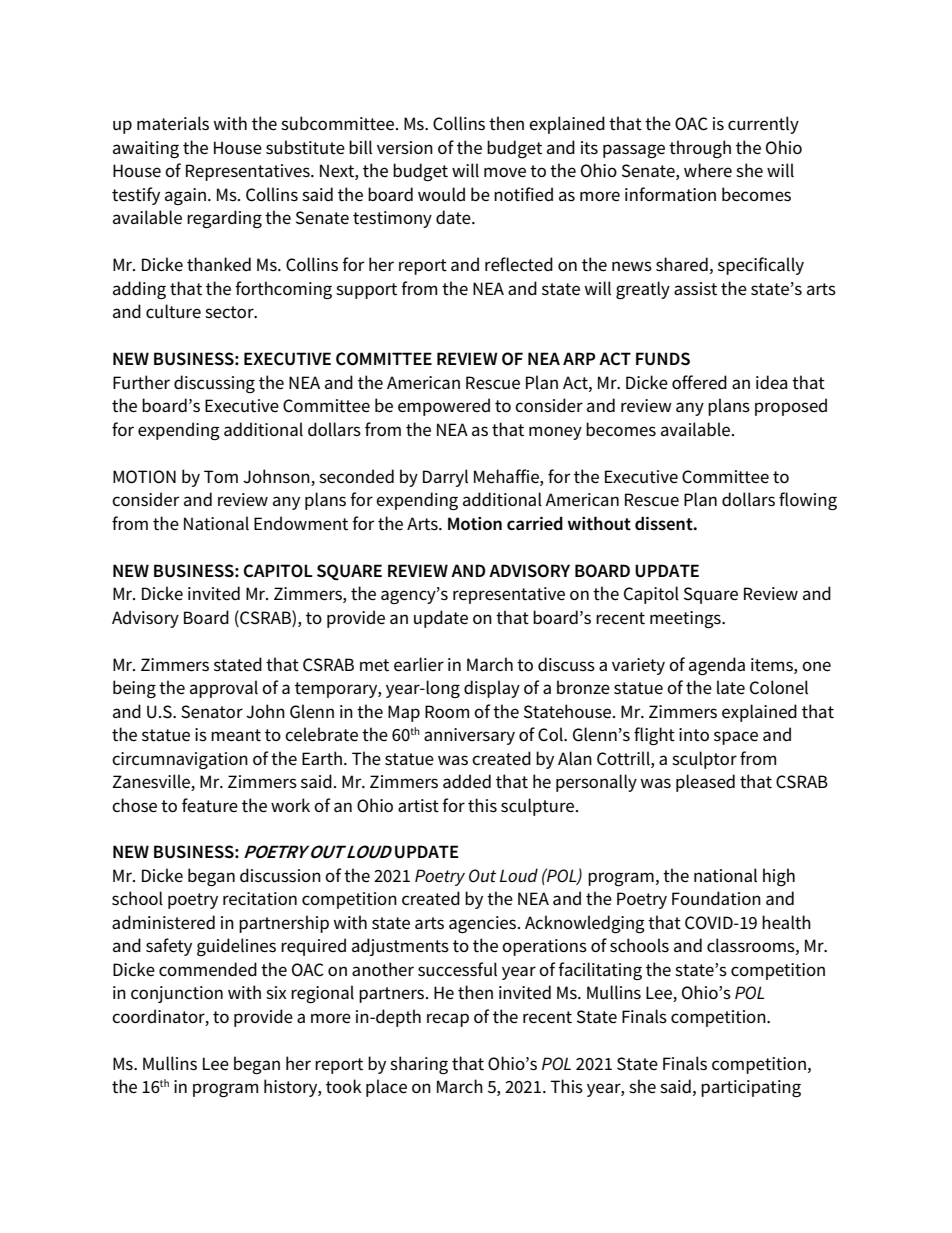 The image size is (952, 1233). What do you see at coordinates (505, 172) in the screenshot?
I see `move` at bounding box center [505, 172].
